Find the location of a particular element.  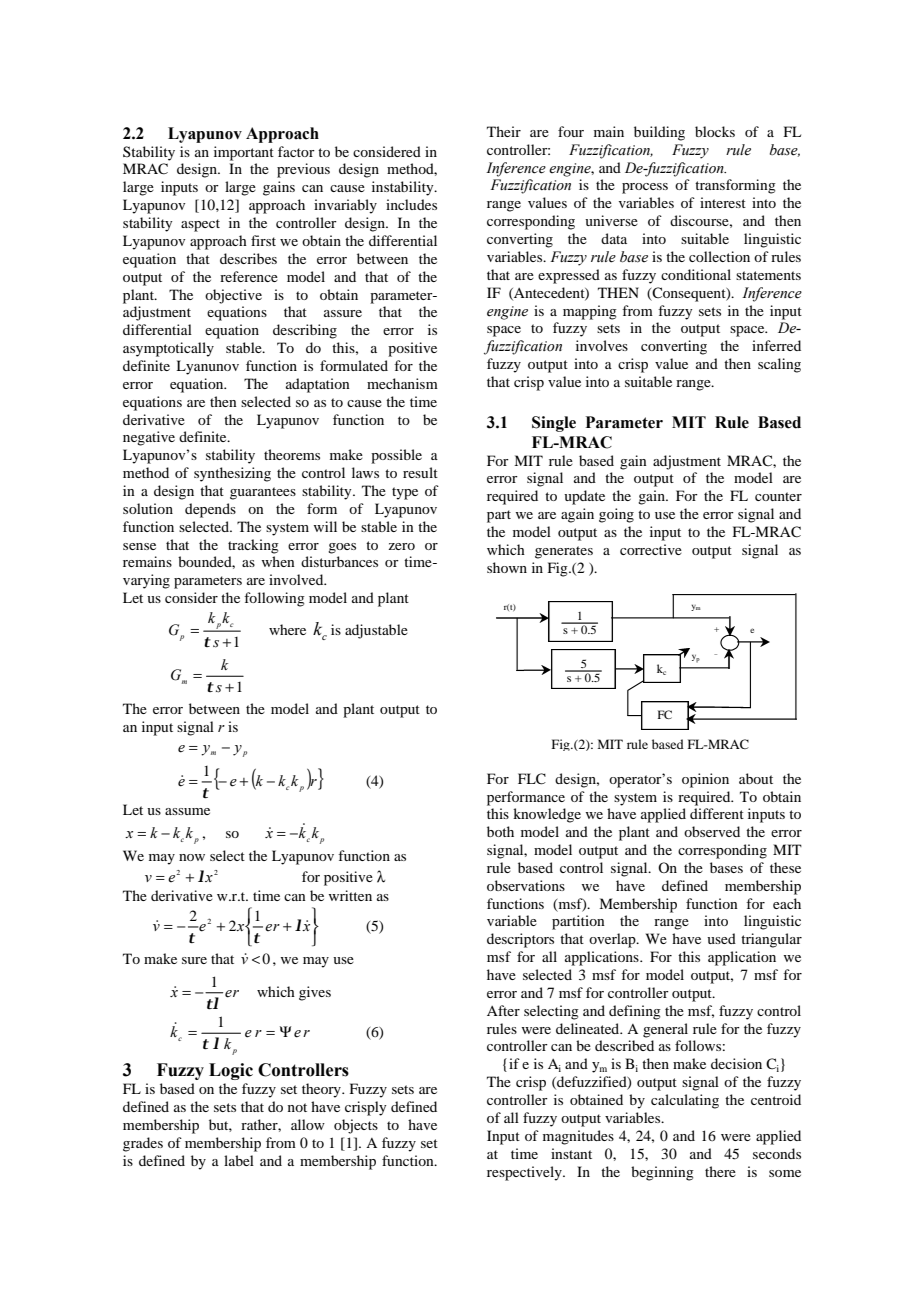

important is located at coordinates (244, 153).
